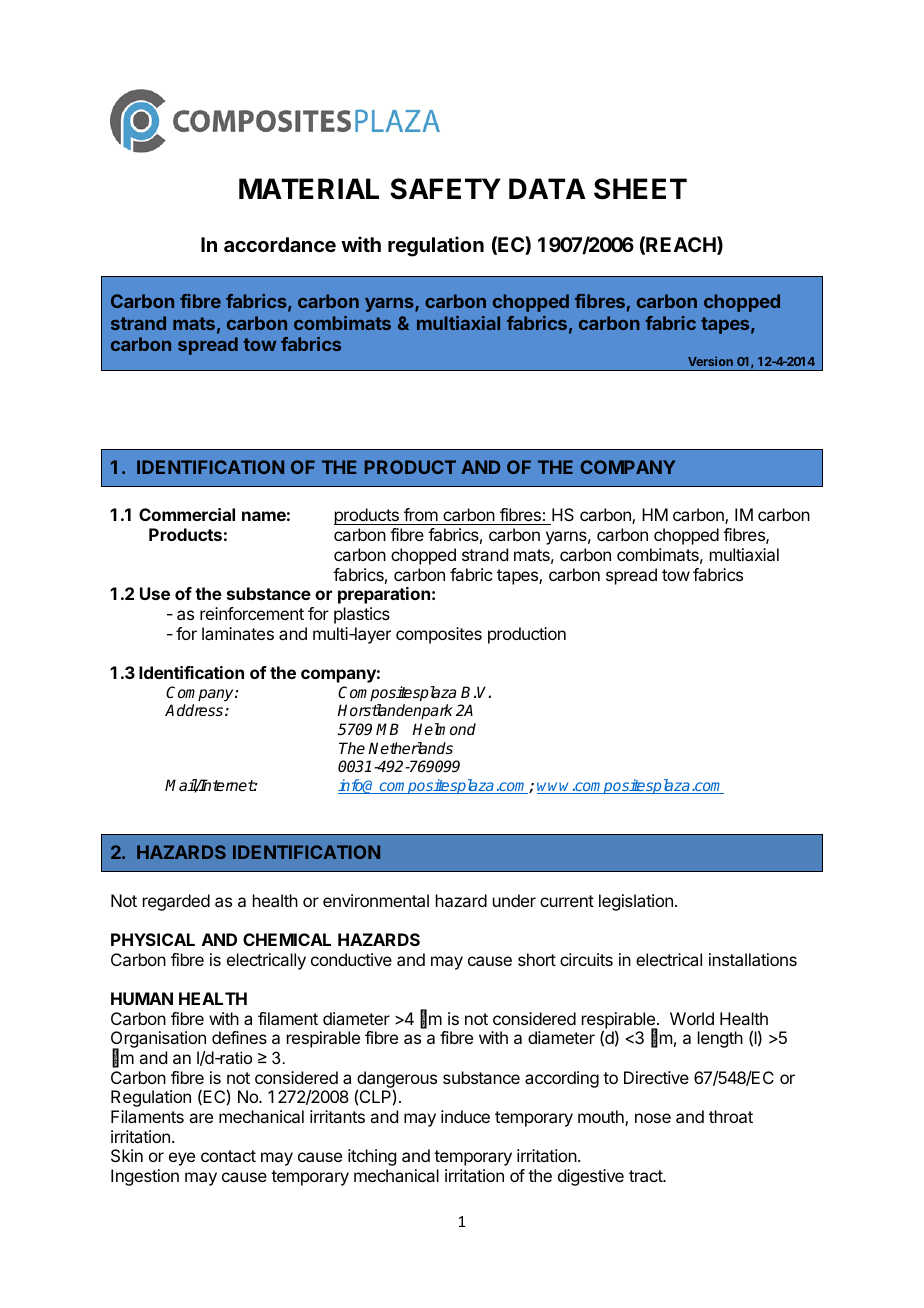 Image resolution: width=924 pixels, height=1308 pixels. What do you see at coordinates (640, 189) in the screenshot?
I see `SHEET` at bounding box center [640, 189].
